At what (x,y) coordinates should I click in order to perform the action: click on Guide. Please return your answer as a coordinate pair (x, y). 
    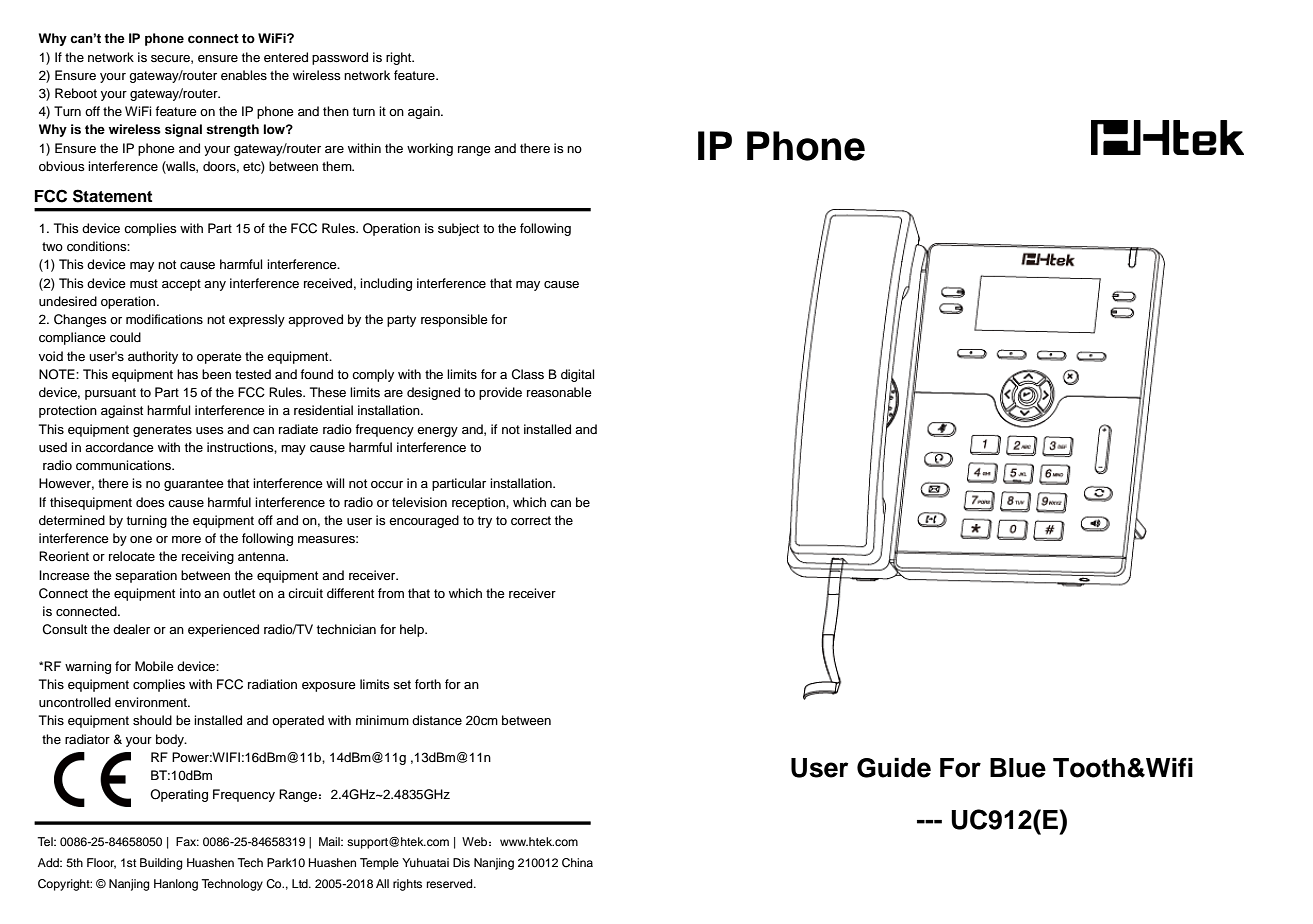
    Looking at the image, I should click on (894, 767).
